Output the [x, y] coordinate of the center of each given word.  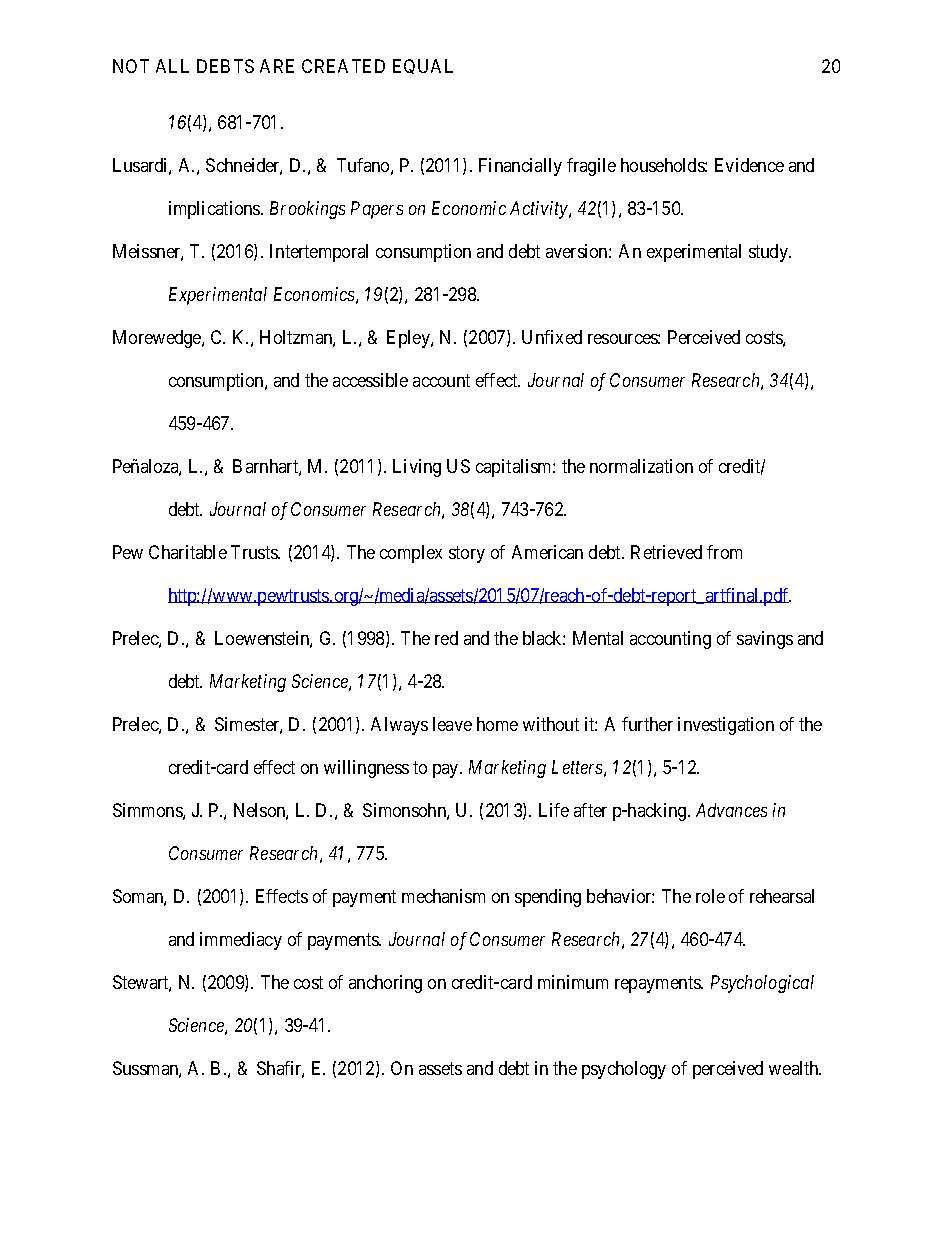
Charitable [188, 552]
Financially [520, 167]
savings [765, 640]
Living [417, 468]
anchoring [385, 984]
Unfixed [552, 337]
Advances [731, 810]
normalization [641, 466]
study [769, 253]
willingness [366, 769]
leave [452, 724]
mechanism [443, 896]
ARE [277, 66]
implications [215, 210]
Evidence [749, 165]
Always [399, 726]
